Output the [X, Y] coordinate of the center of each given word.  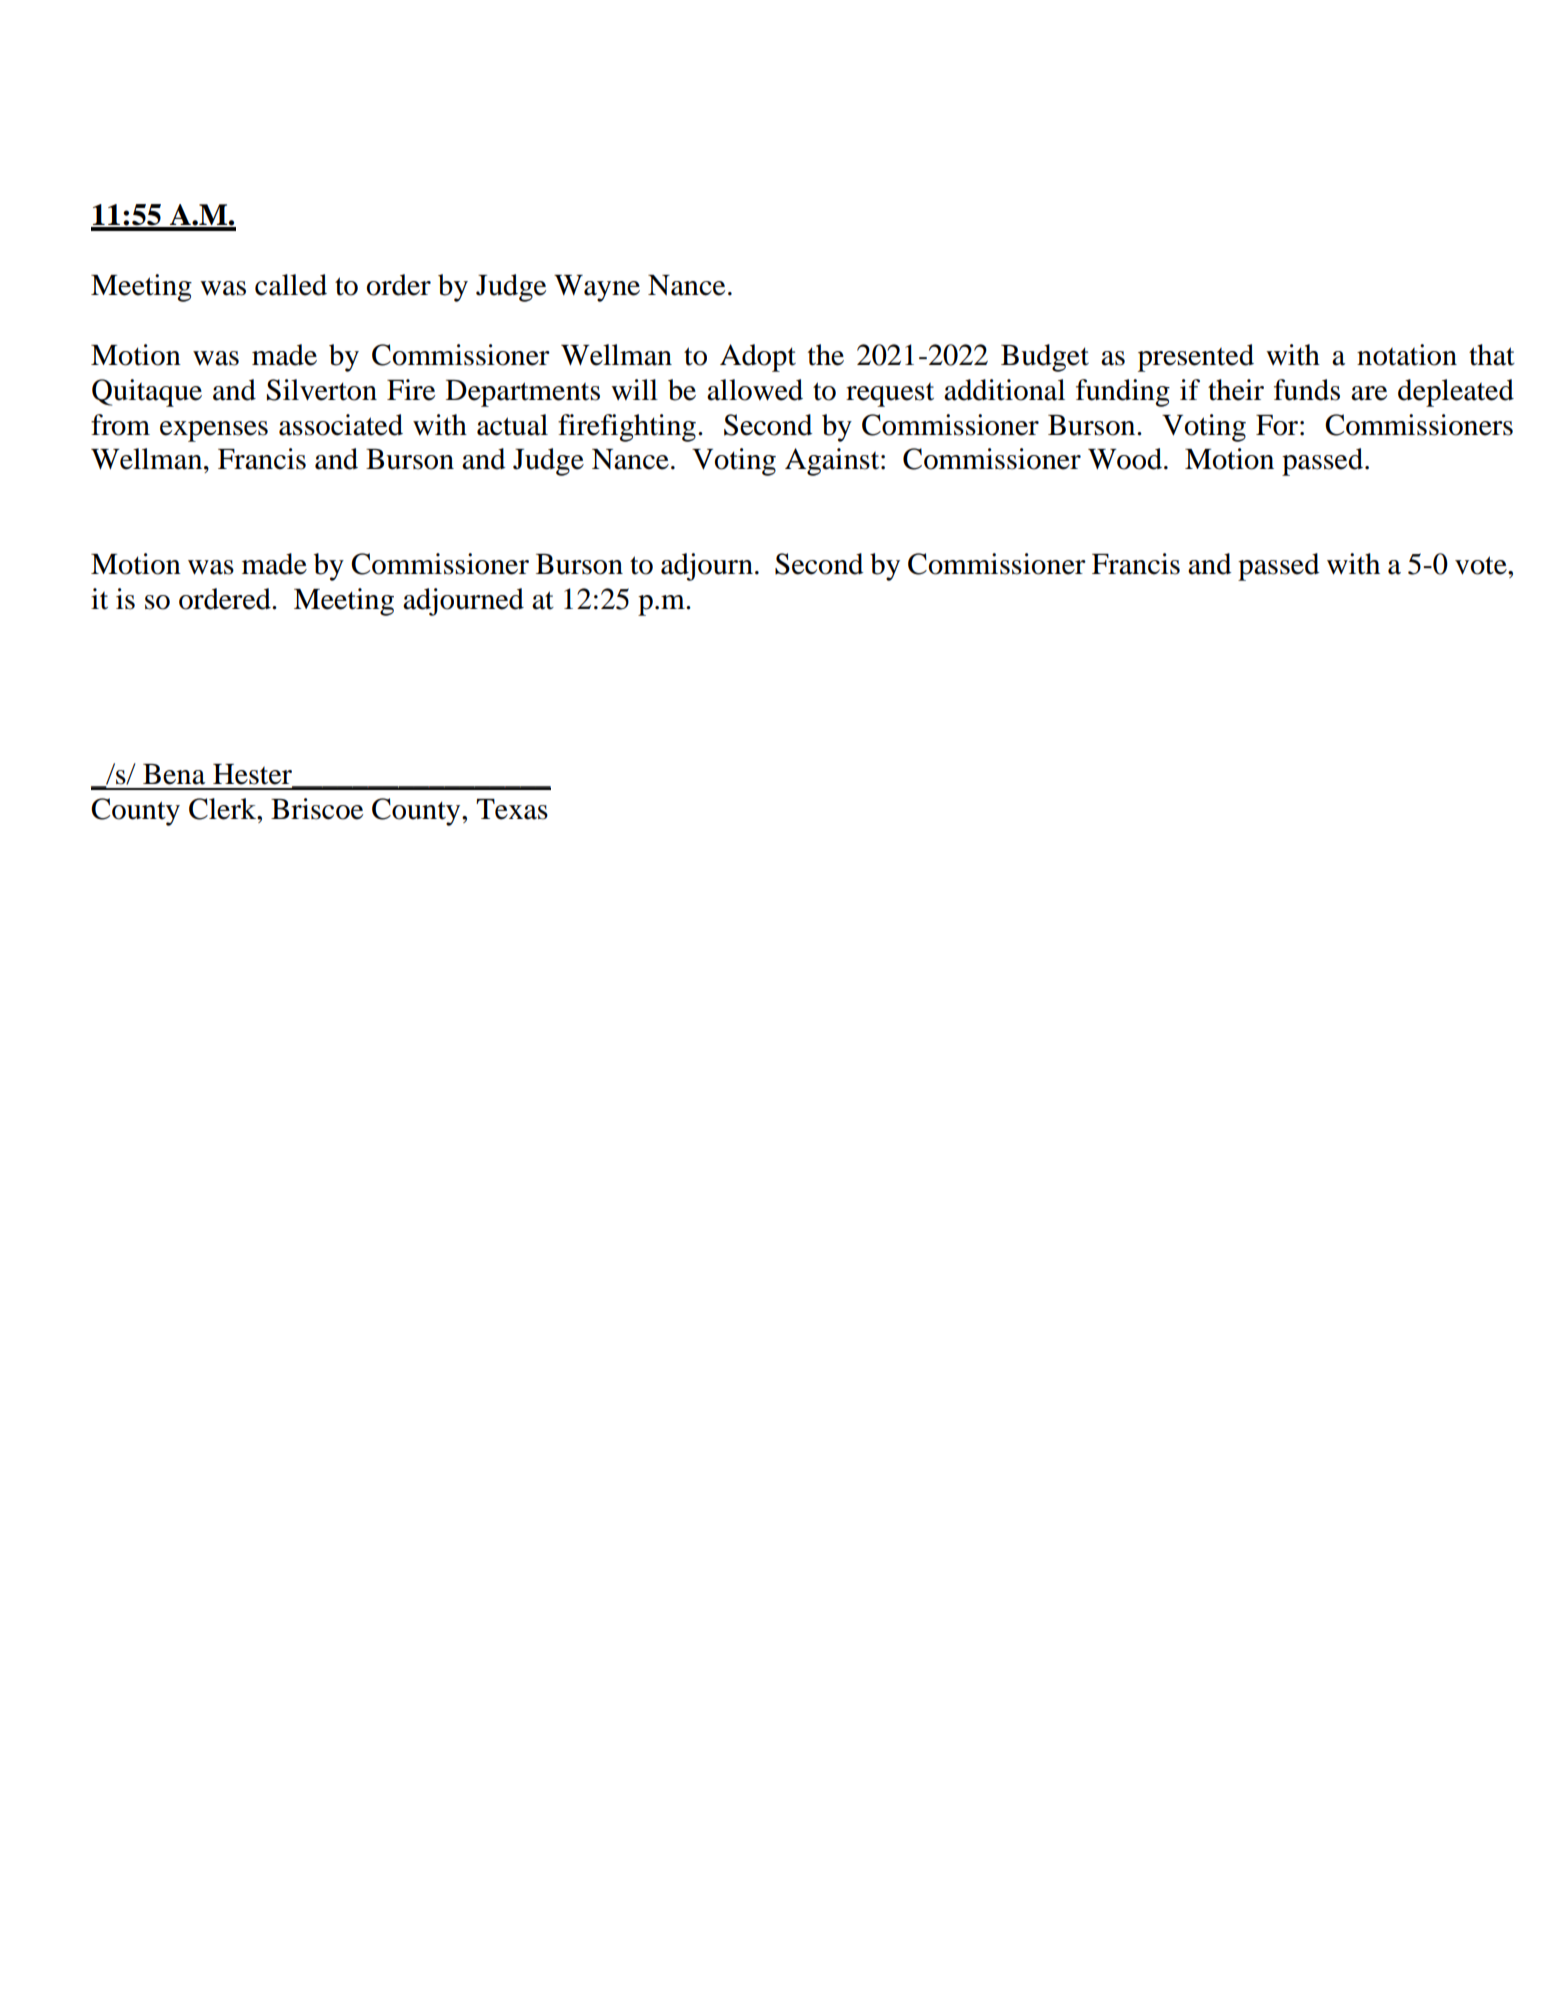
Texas [512, 809]
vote [1482, 565]
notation [1407, 355]
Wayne [597, 288]
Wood [1125, 459]
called [291, 285]
